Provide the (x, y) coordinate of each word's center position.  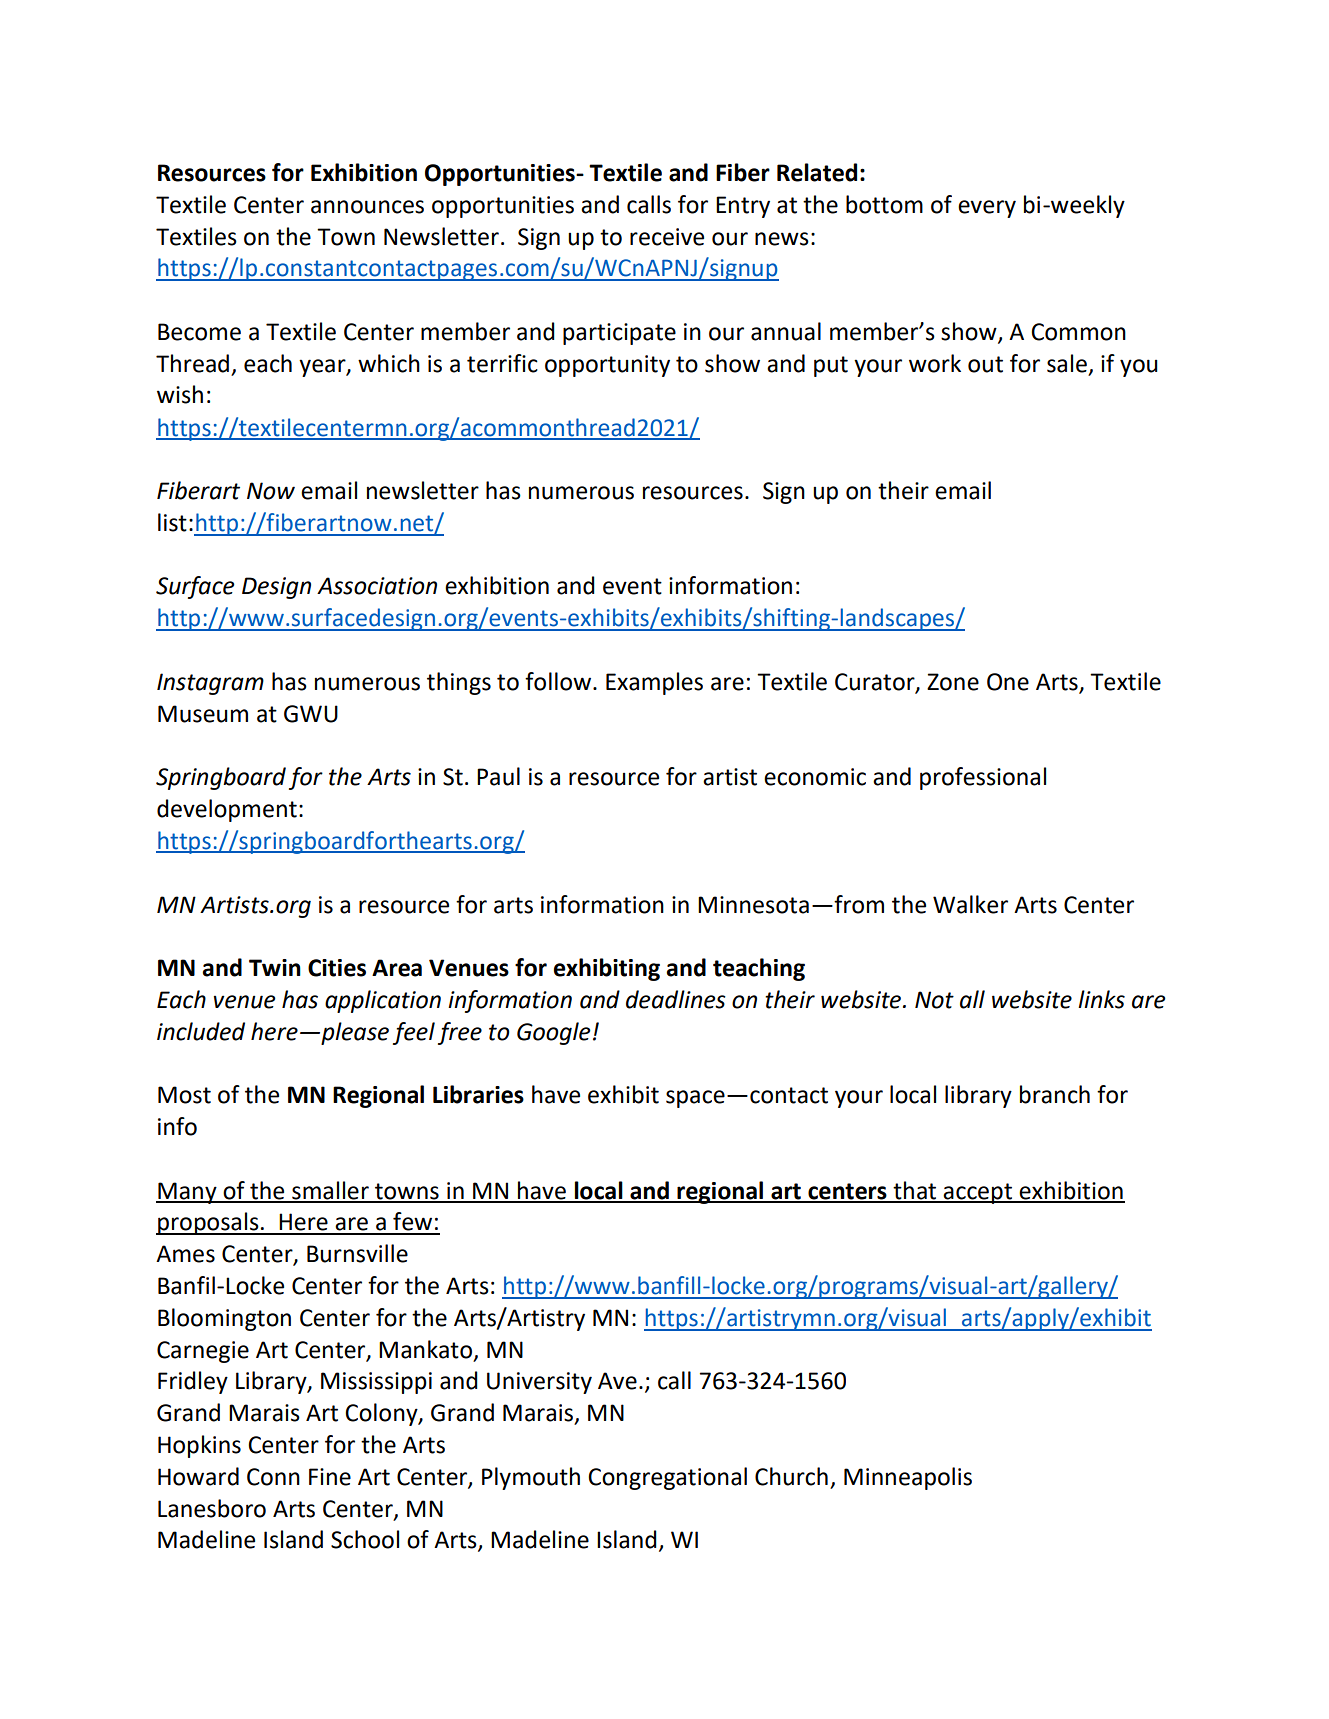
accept (978, 1193)
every (987, 209)
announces (367, 207)
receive (667, 237)
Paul (498, 776)
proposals (208, 1223)
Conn (273, 1477)
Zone (953, 682)
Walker (970, 904)
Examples (654, 683)
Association (377, 586)
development (227, 810)
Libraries (478, 1094)
